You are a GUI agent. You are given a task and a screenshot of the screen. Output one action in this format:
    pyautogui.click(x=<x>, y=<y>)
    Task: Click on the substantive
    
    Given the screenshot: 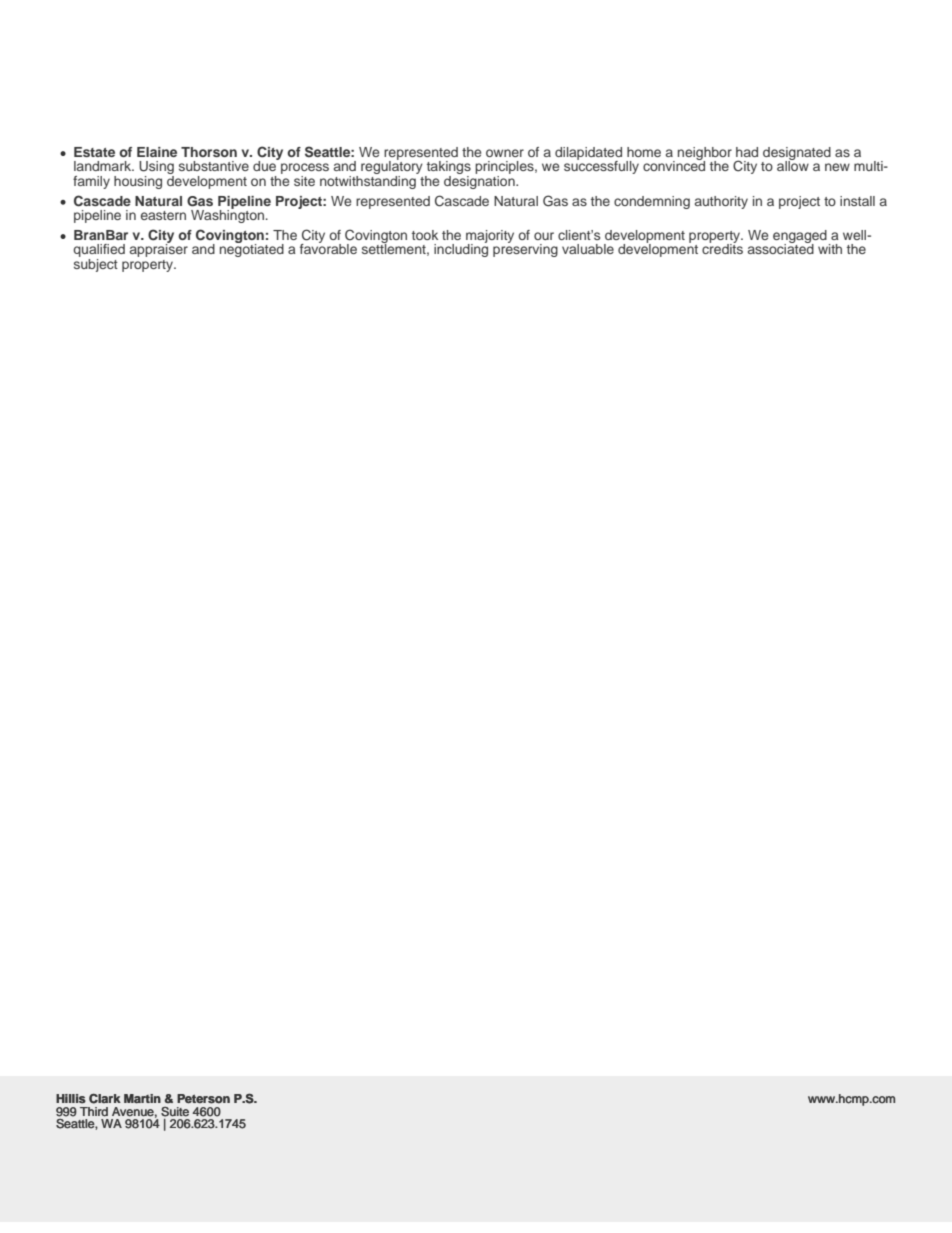 What is the action you would take?
    pyautogui.click(x=214, y=166)
